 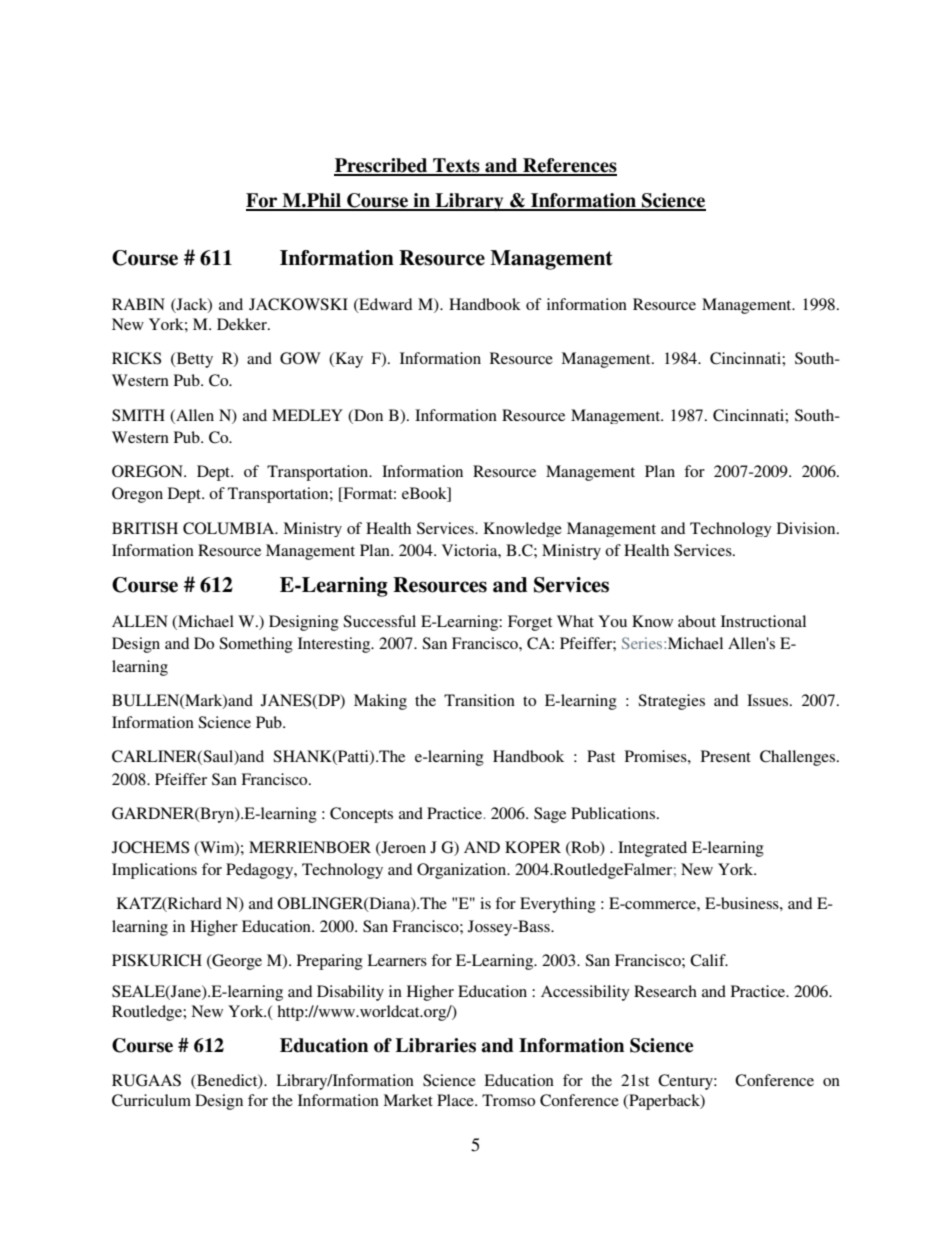 I want to click on Prescribed, so click(x=382, y=166).
